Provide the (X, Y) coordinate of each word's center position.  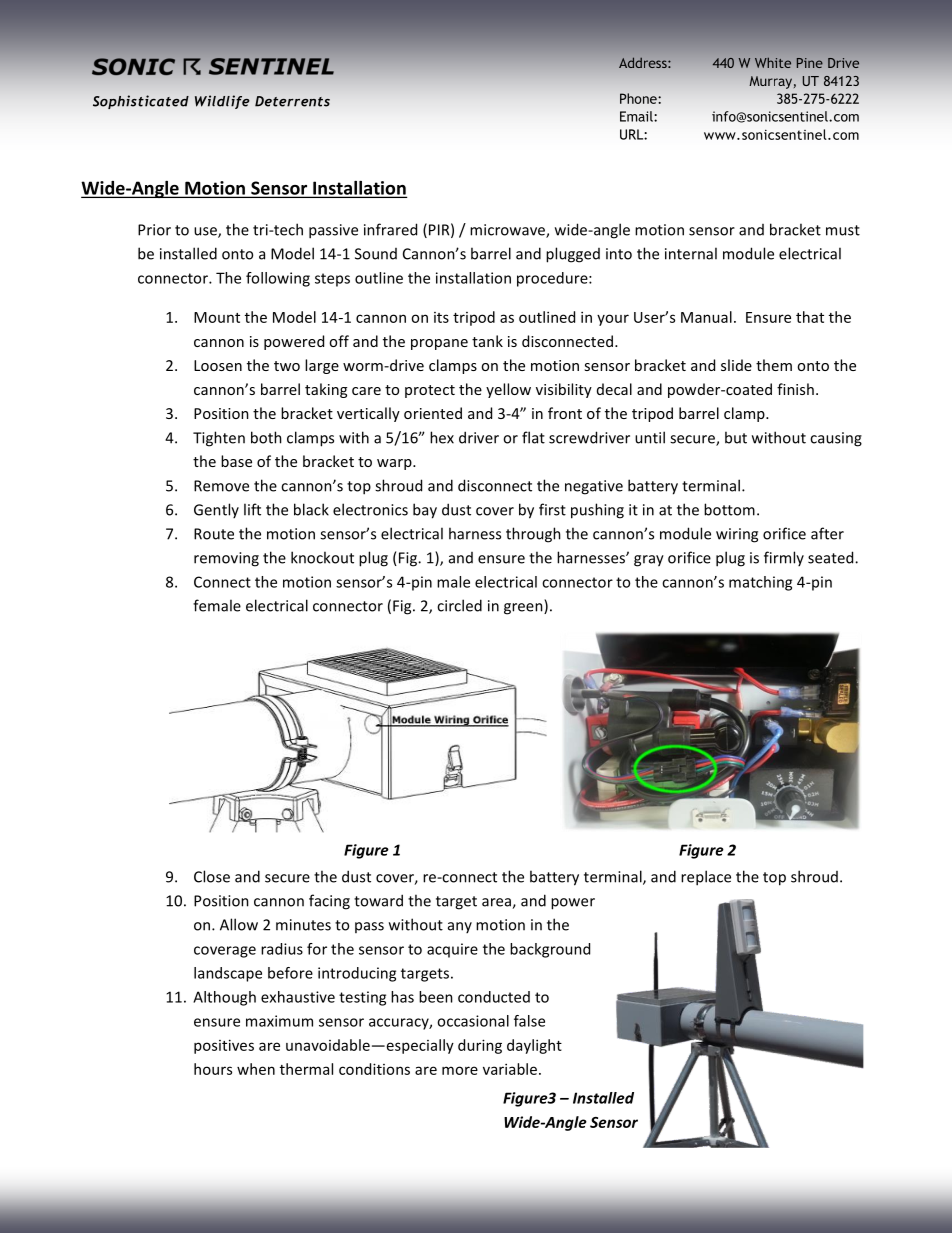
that (810, 317)
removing (226, 559)
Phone (639, 98)
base (236, 461)
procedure (553, 279)
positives (224, 1046)
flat (533, 437)
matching (760, 583)
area (497, 903)
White (773, 62)
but (736, 437)
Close (212, 876)
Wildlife (222, 102)
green (524, 609)
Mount (217, 317)
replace (706, 878)
